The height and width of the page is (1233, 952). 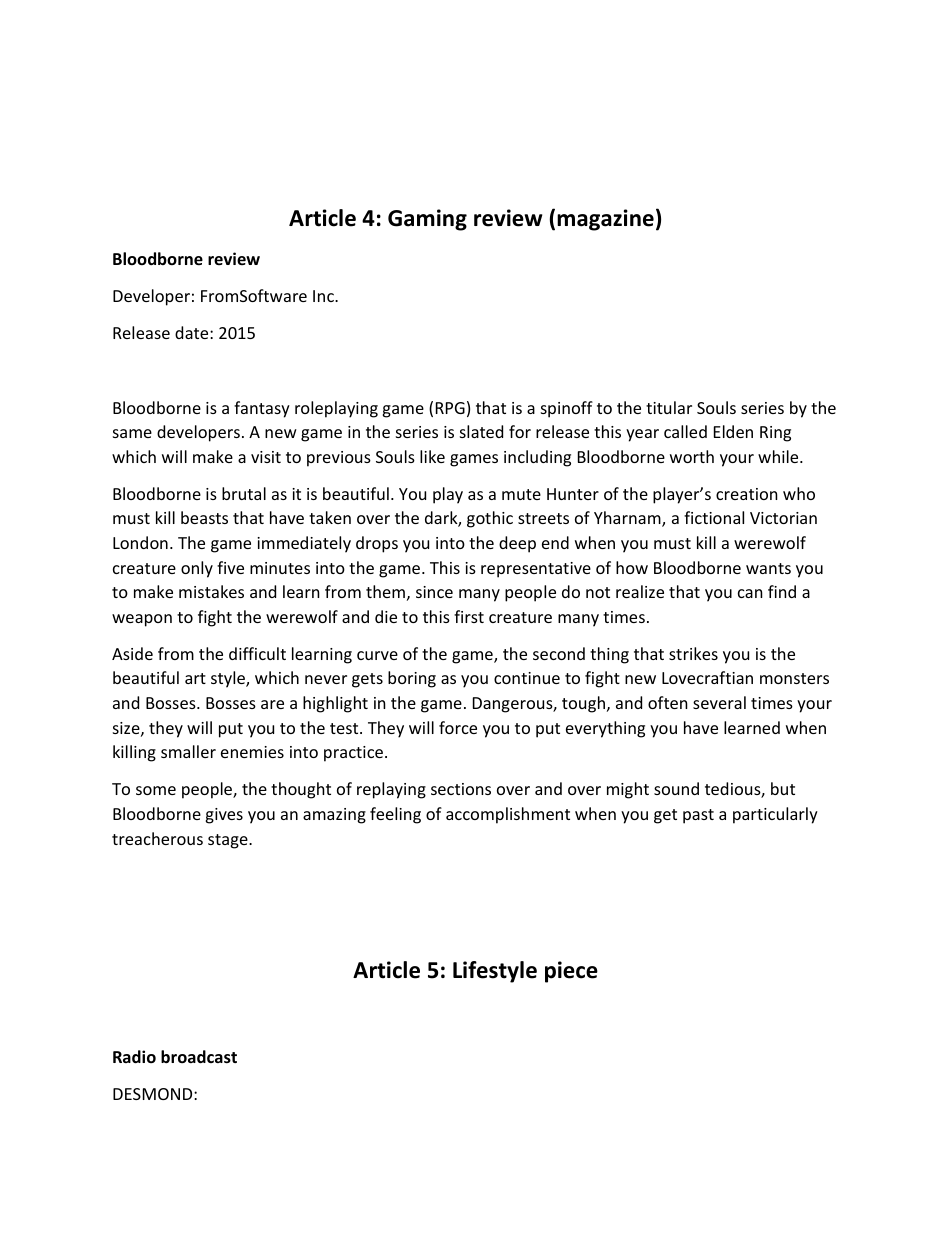 What do you see at coordinates (669, 407) in the page?
I see `titular` at bounding box center [669, 407].
